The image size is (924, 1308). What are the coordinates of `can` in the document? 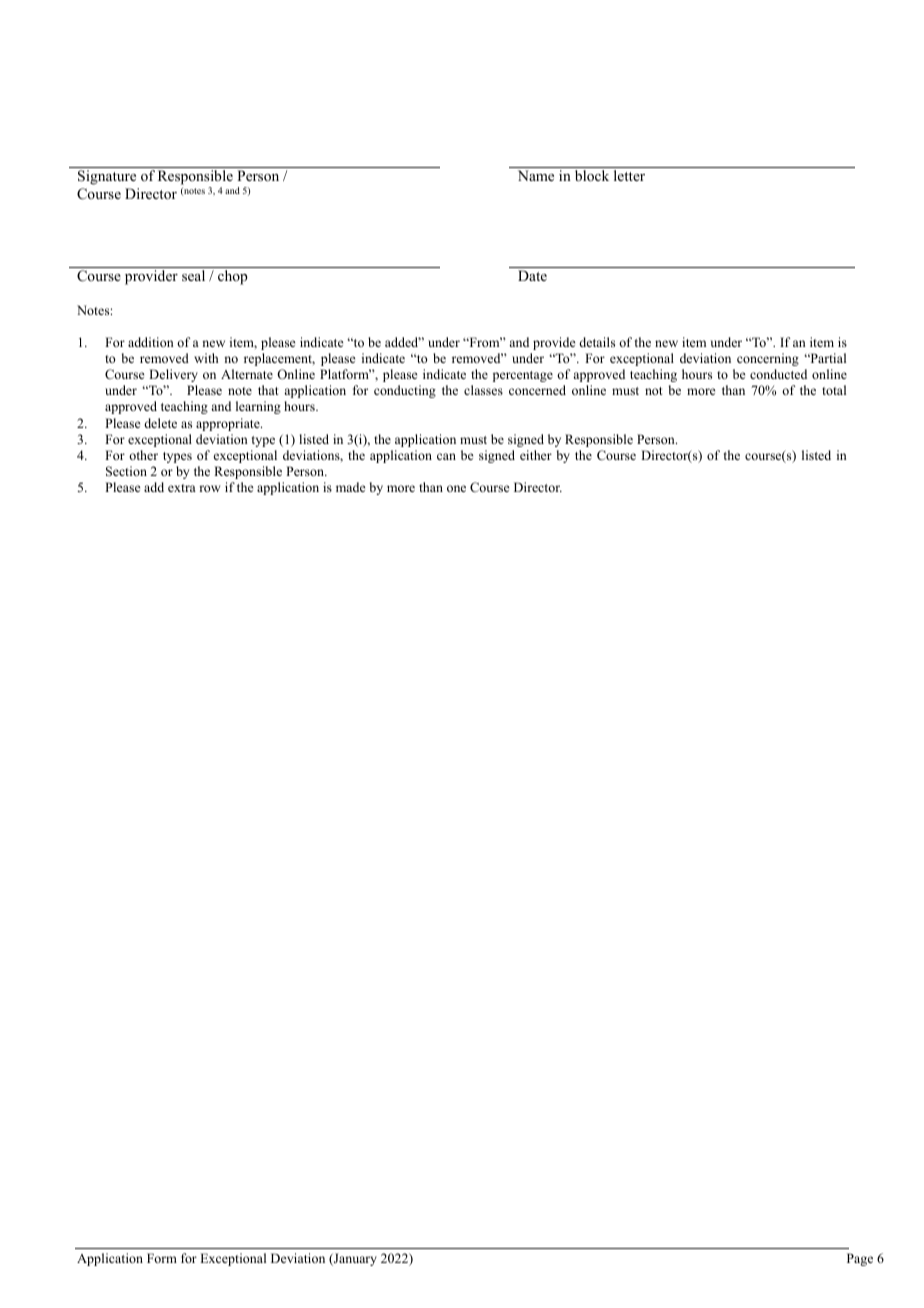 It's located at (446, 456).
